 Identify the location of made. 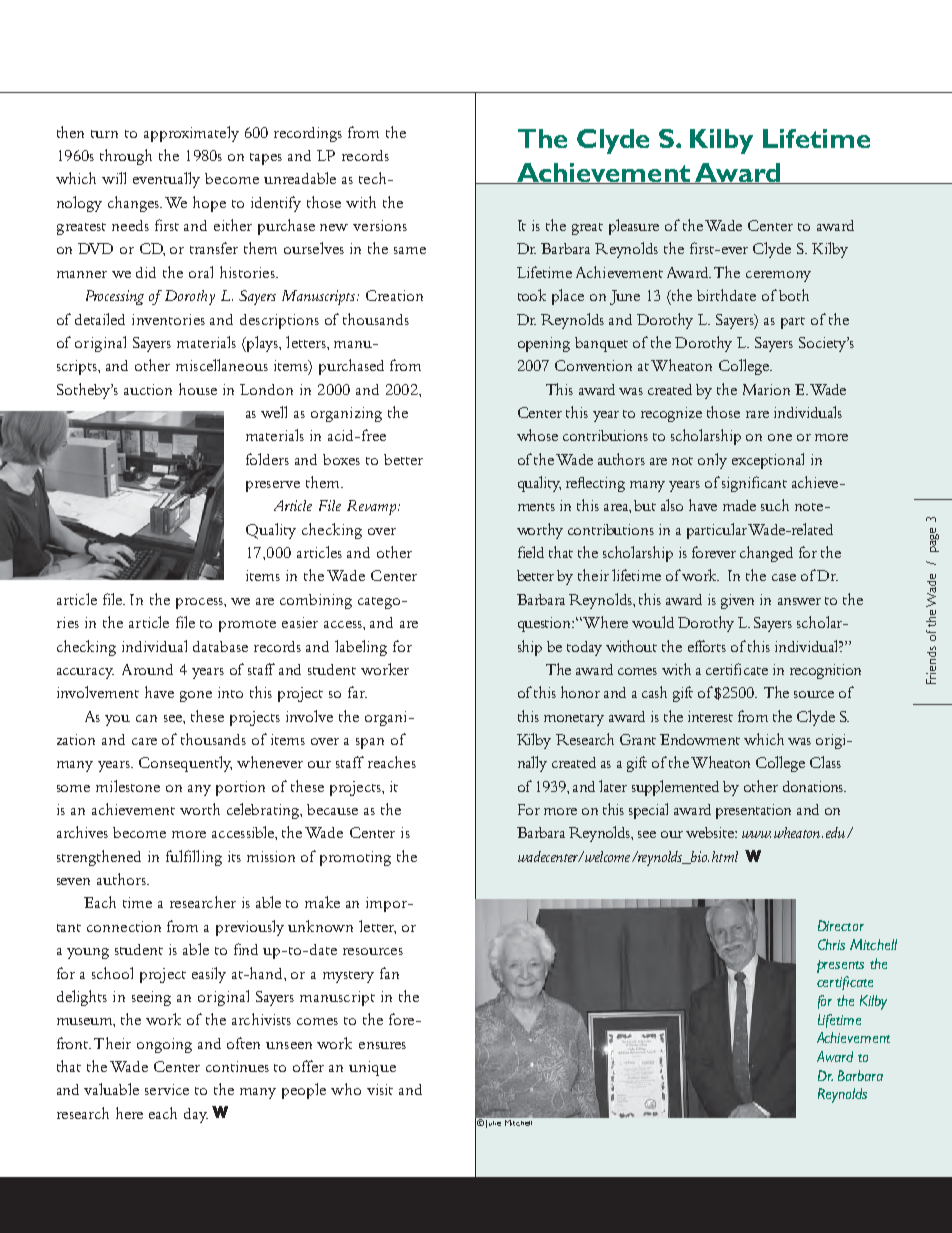
(739, 505).
